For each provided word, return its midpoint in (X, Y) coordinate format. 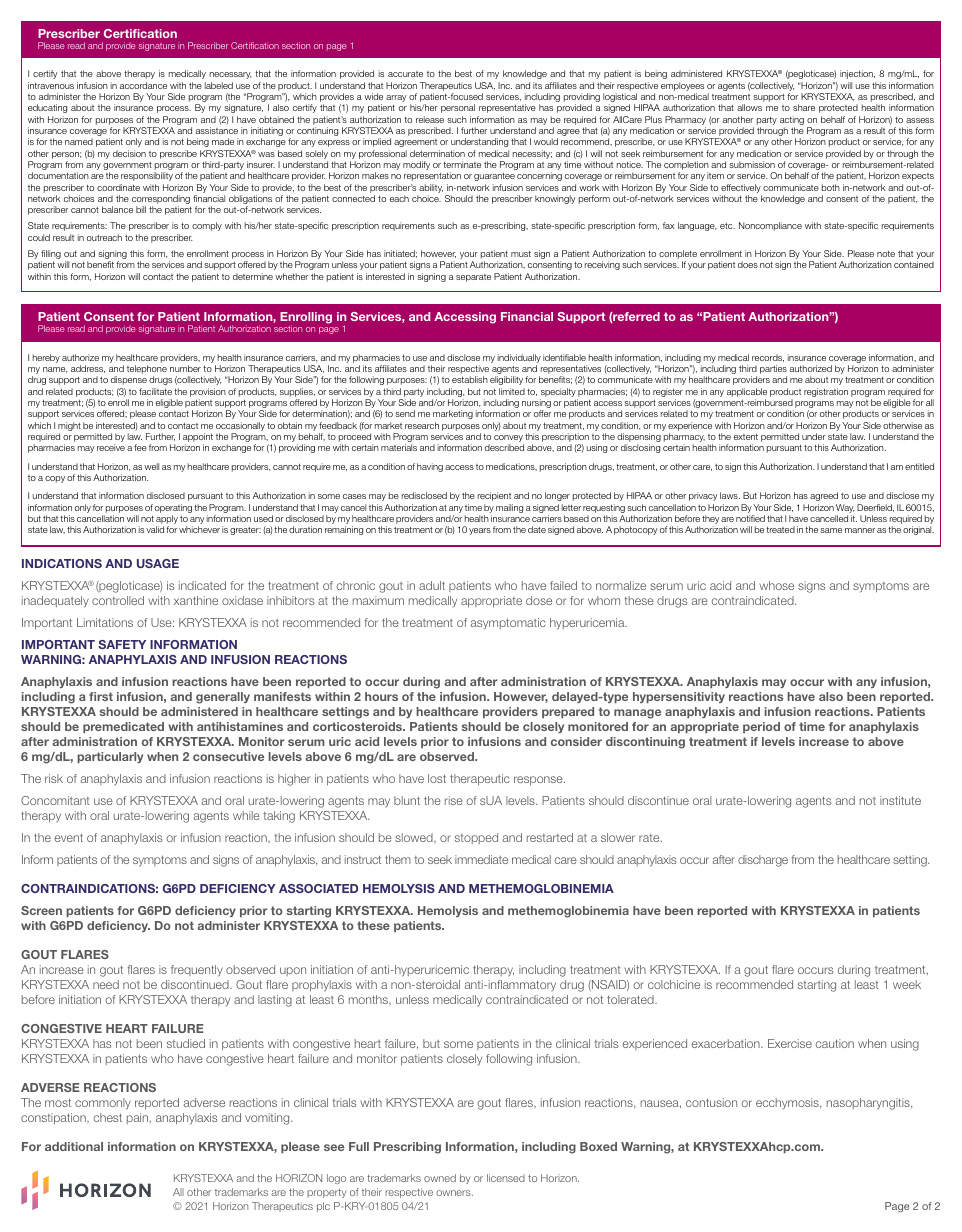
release (430, 119)
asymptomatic (508, 623)
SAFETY (122, 644)
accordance (143, 85)
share (804, 107)
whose (776, 585)
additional (74, 1146)
